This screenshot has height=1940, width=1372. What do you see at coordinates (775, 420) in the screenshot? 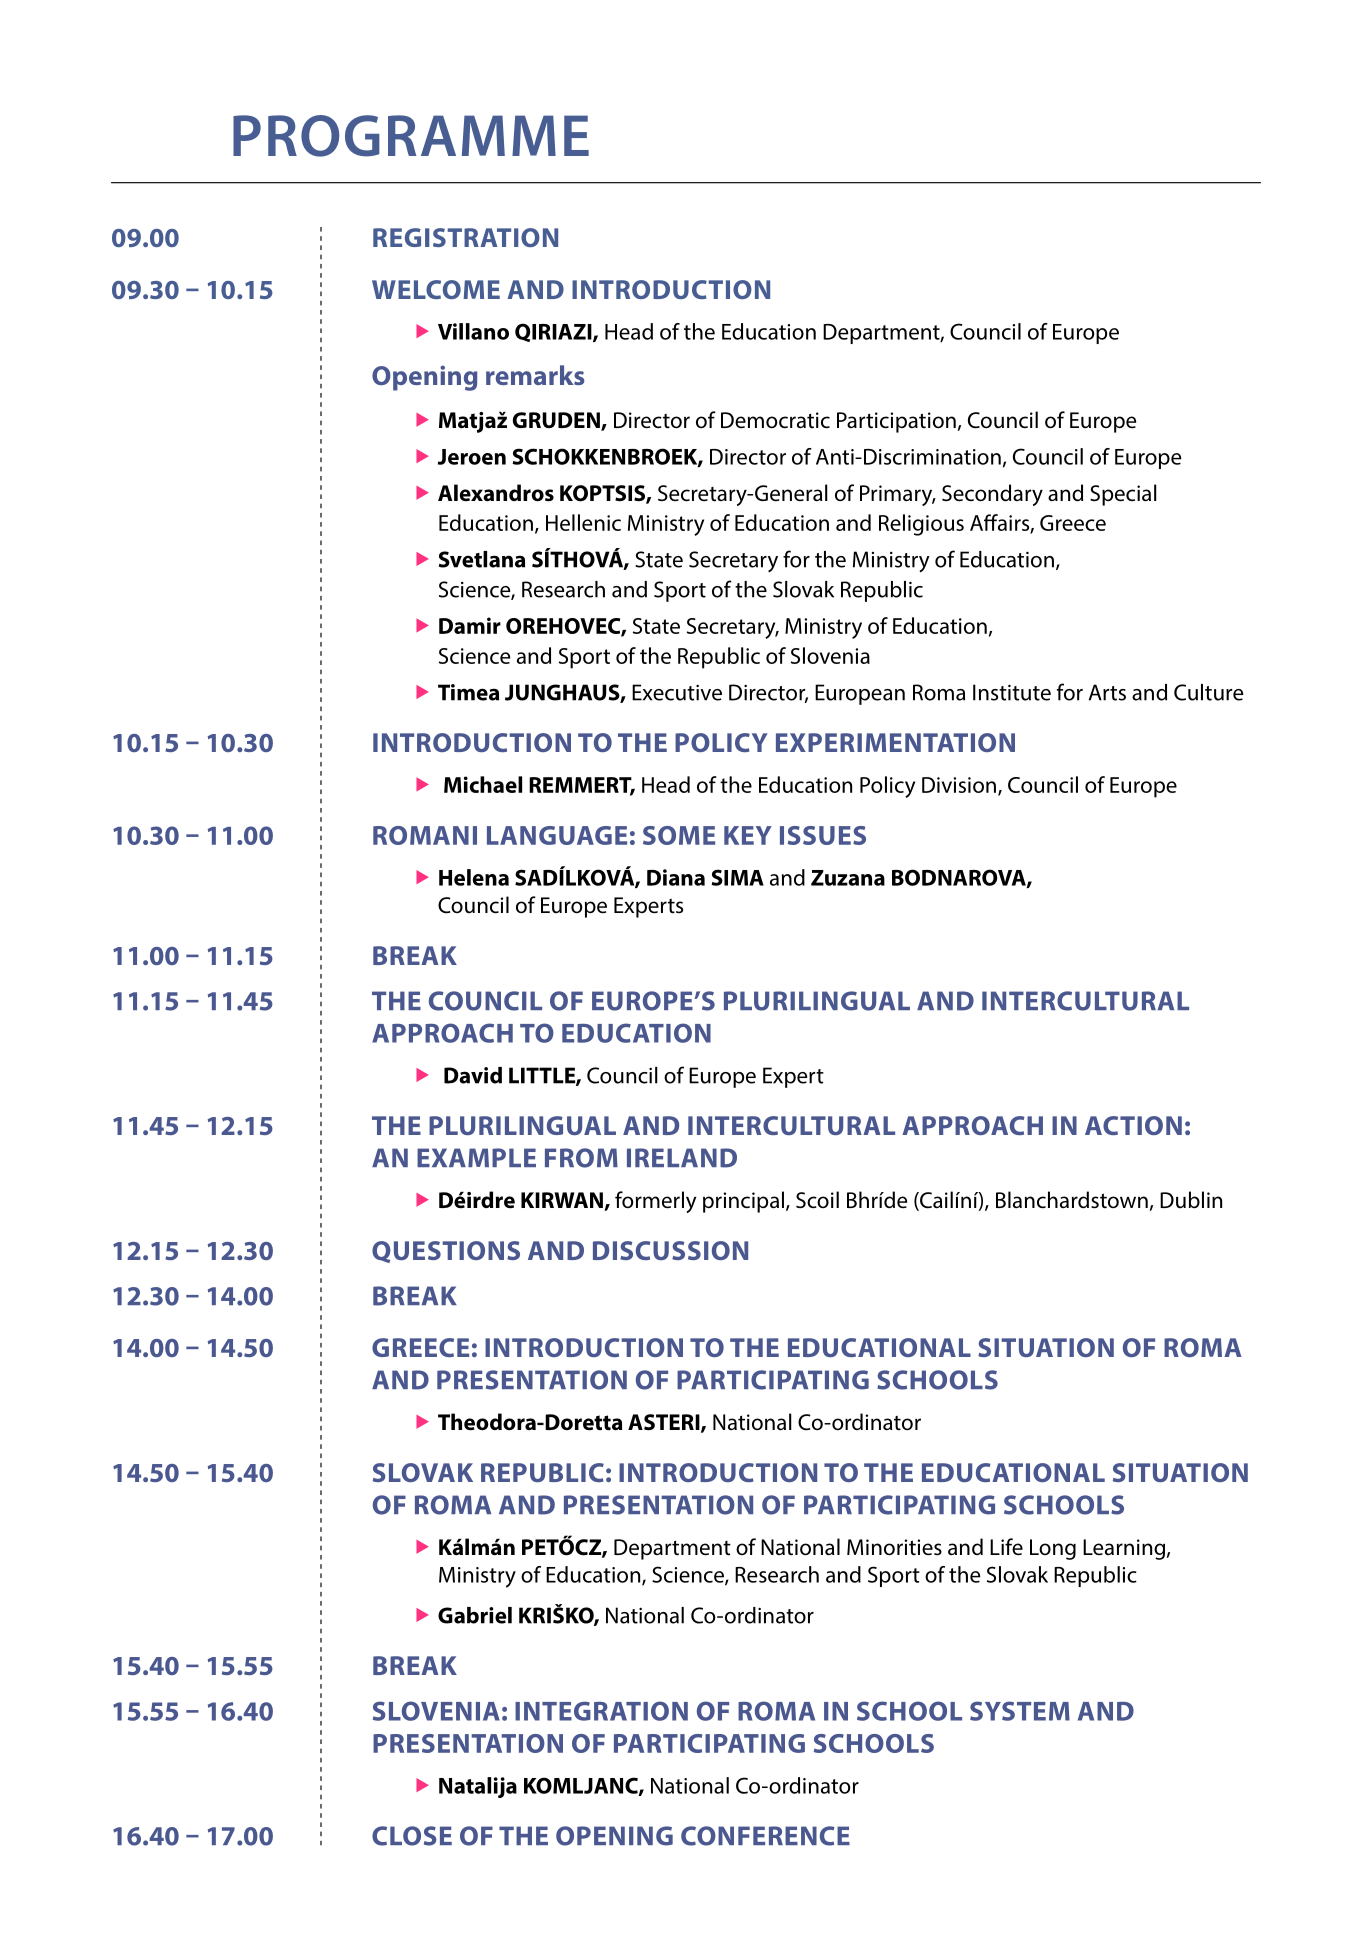
I see `Democratic` at bounding box center [775, 420].
